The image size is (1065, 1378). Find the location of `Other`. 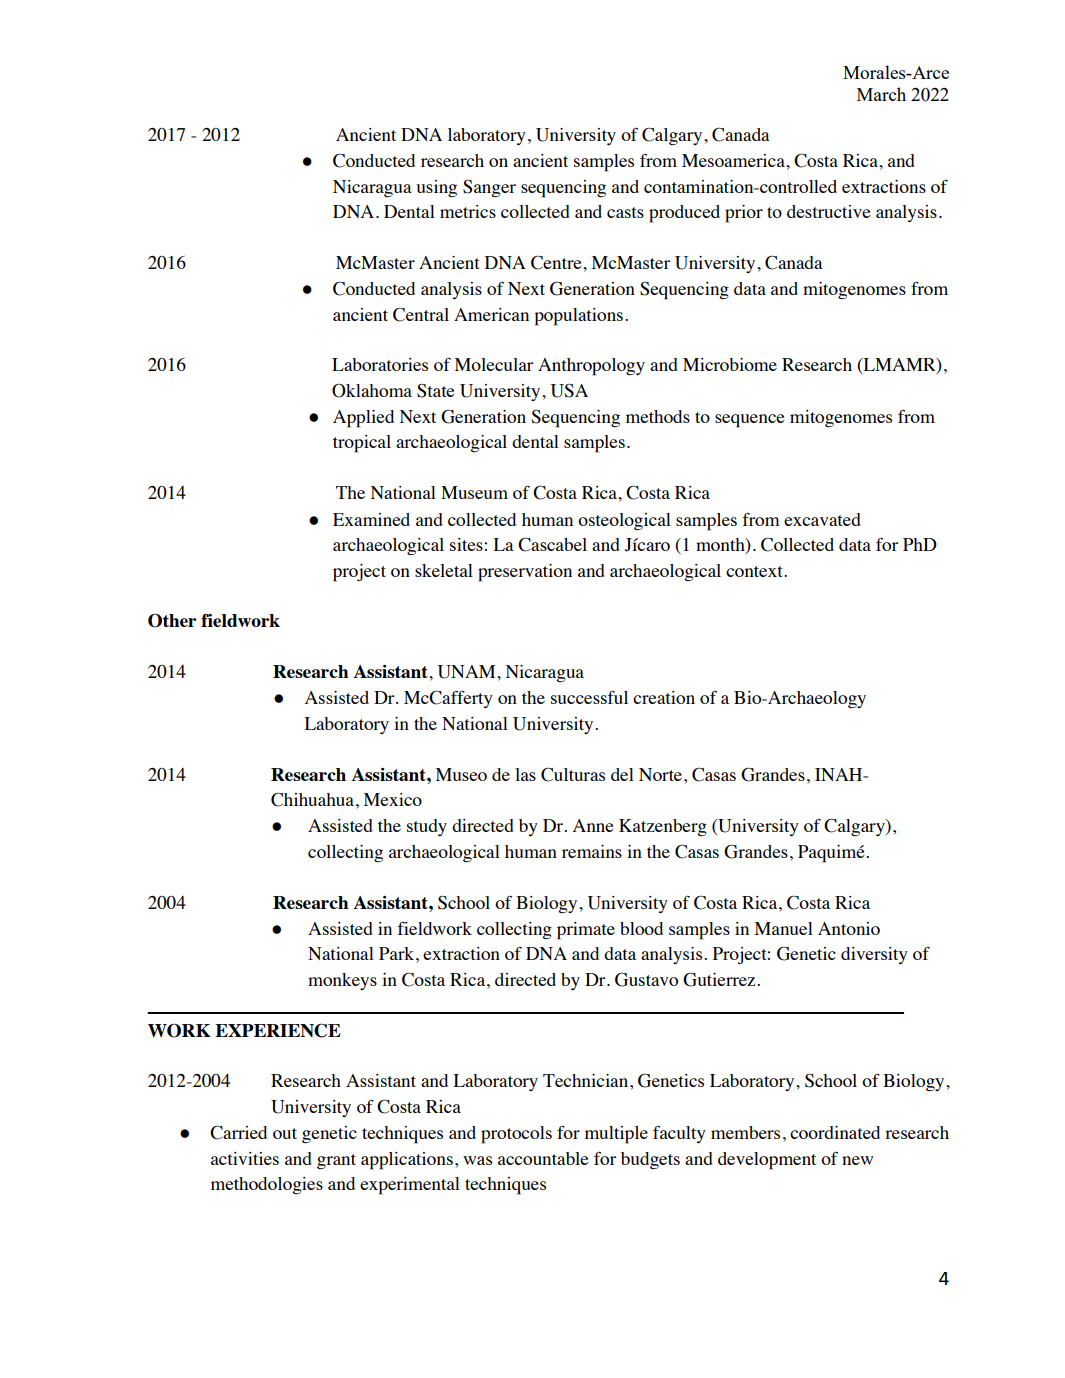

Other is located at coordinates (172, 621).
